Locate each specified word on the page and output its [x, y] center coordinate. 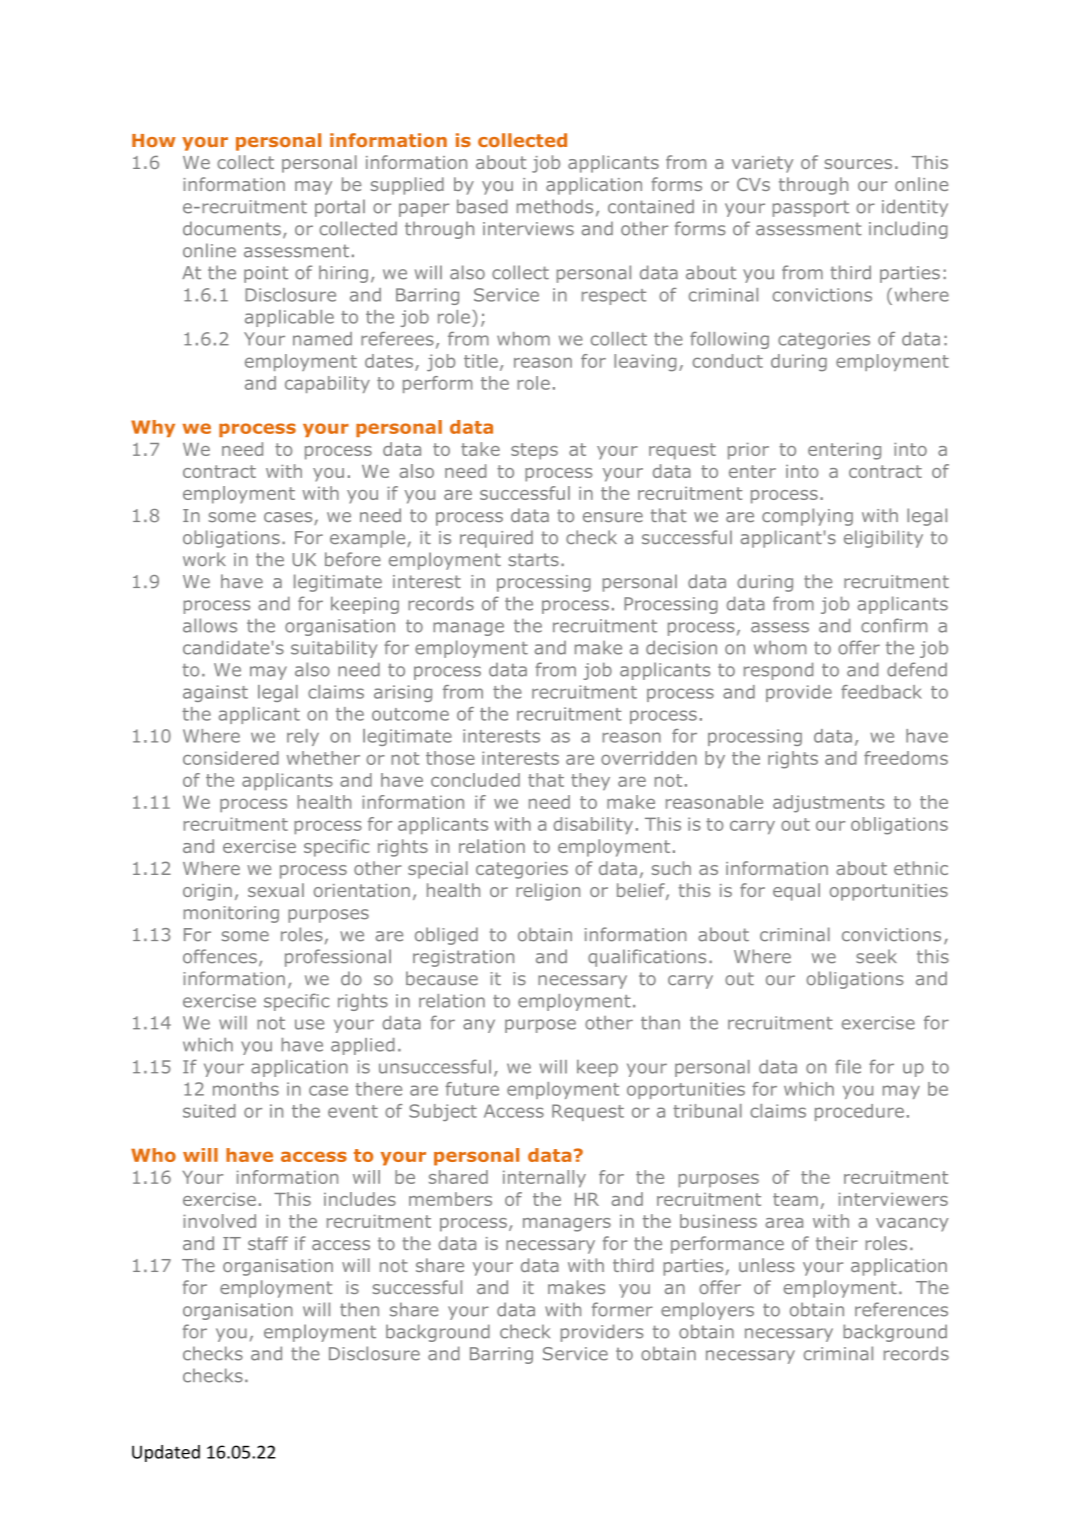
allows [210, 625]
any [479, 1026]
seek [876, 956]
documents [232, 228]
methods [555, 206]
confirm [894, 625]
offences [220, 956]
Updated [166, 1453]
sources [858, 164]
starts [533, 560]
